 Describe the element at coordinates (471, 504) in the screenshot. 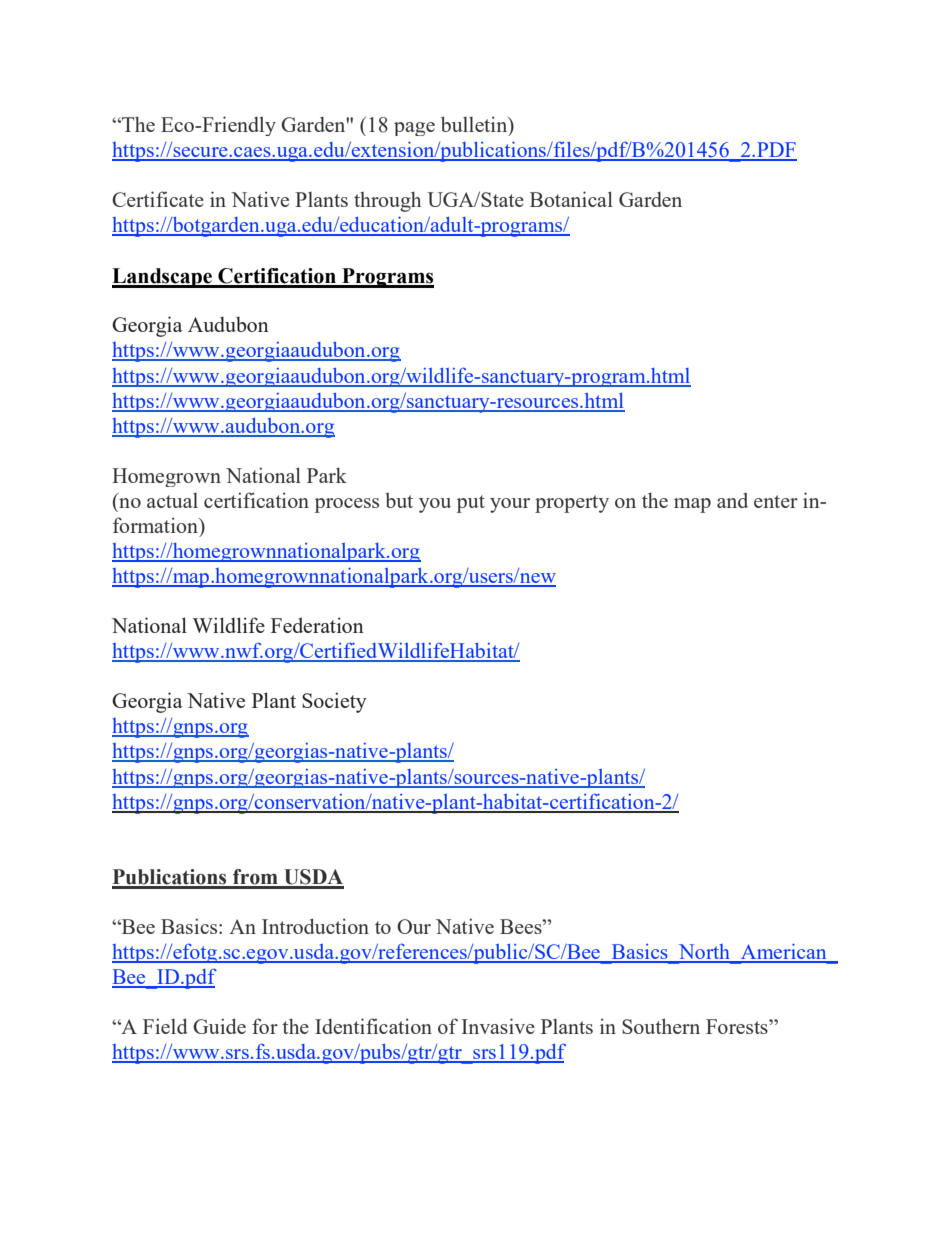

I see `put` at that location.
